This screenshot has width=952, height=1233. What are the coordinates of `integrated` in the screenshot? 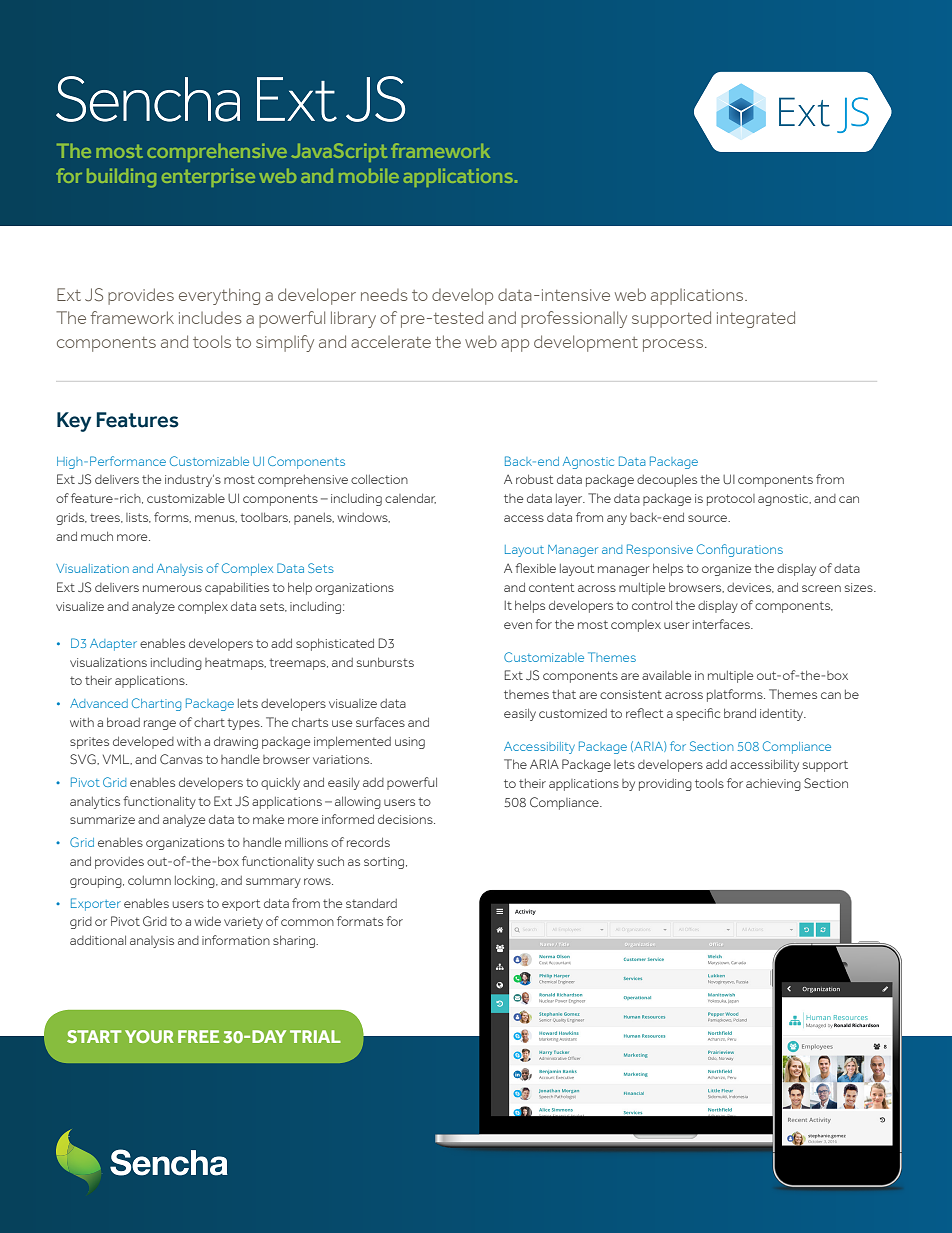 It's located at (756, 319).
